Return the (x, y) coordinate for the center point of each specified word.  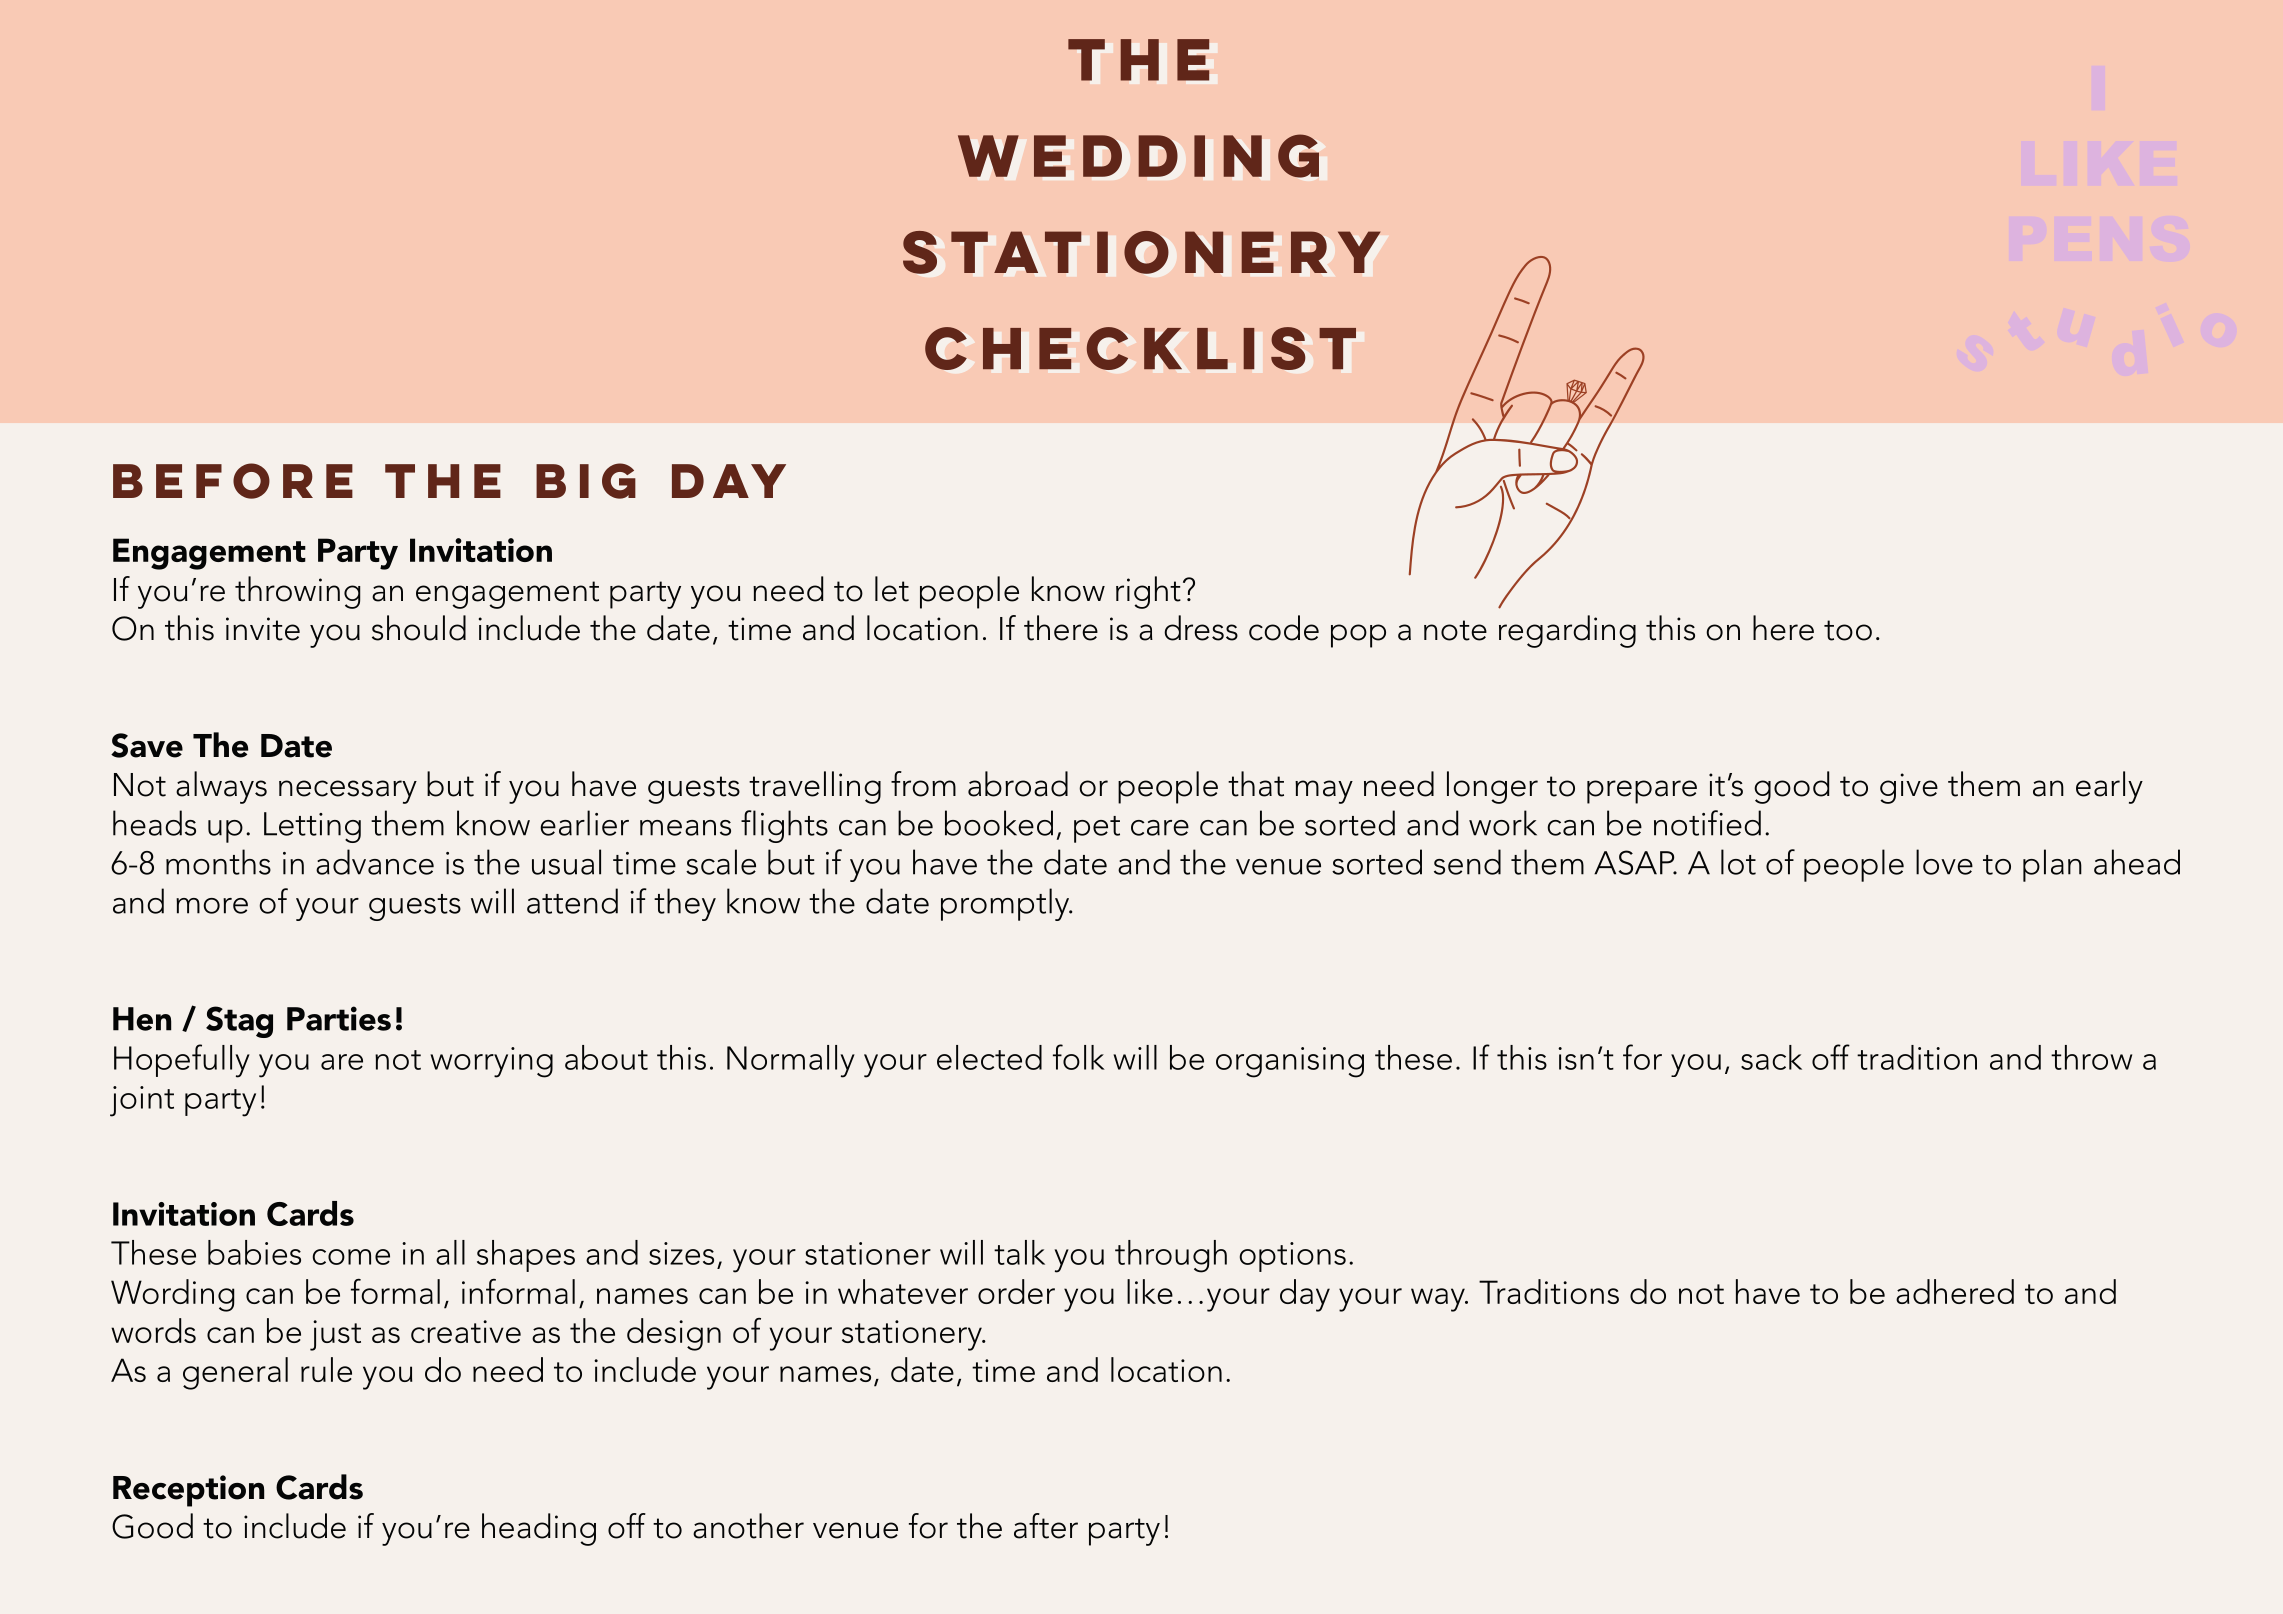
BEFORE (233, 481)
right (1148, 592)
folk (1079, 1057)
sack (1771, 1057)
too (1848, 630)
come (351, 1257)
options (1292, 1257)
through (1171, 1256)
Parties (339, 1018)
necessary (348, 792)
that (1256, 784)
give (1909, 788)
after (1046, 1526)
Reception (188, 1491)
